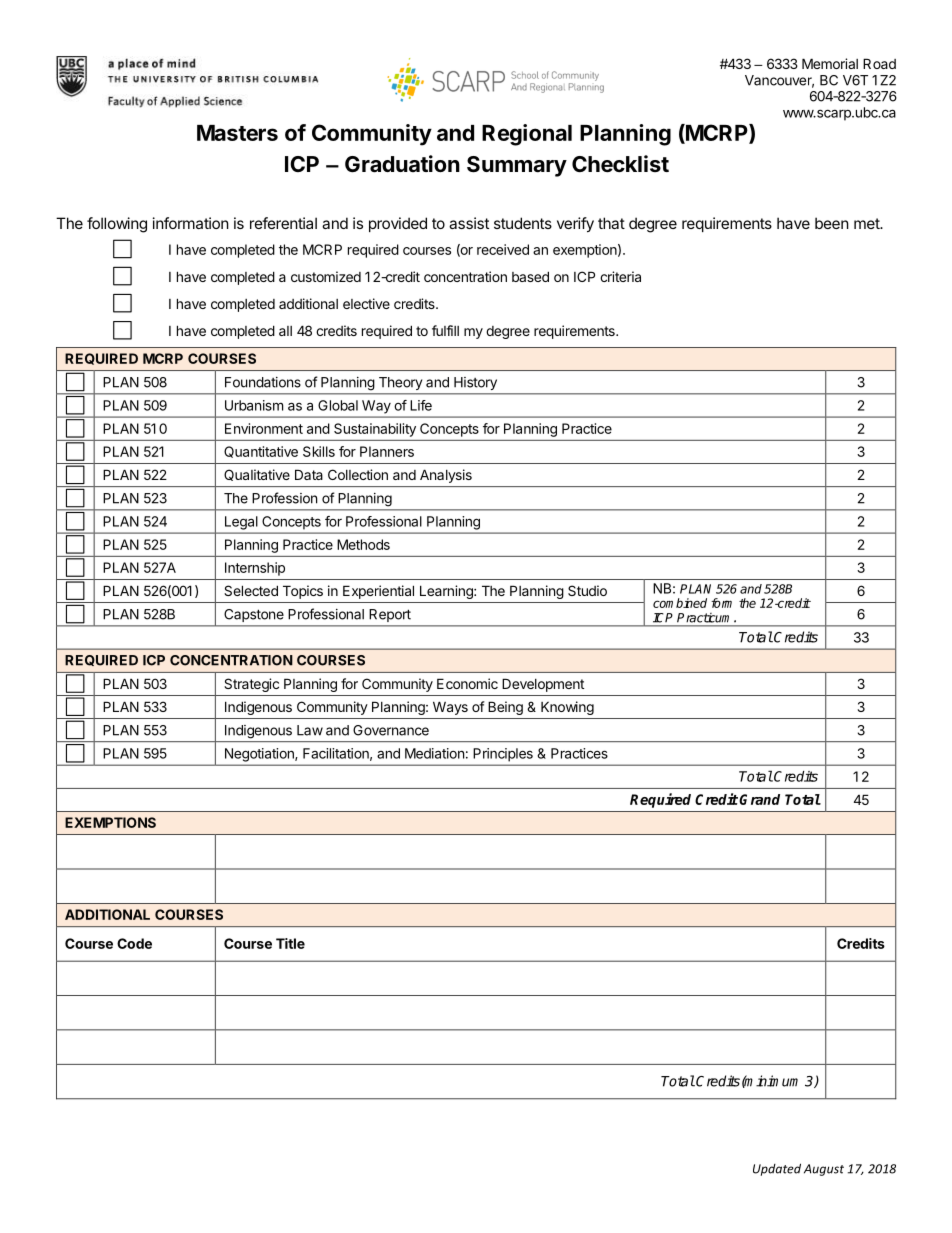 The image size is (952, 1233). What do you see at coordinates (527, 135) in the image?
I see `Regional` at bounding box center [527, 135].
